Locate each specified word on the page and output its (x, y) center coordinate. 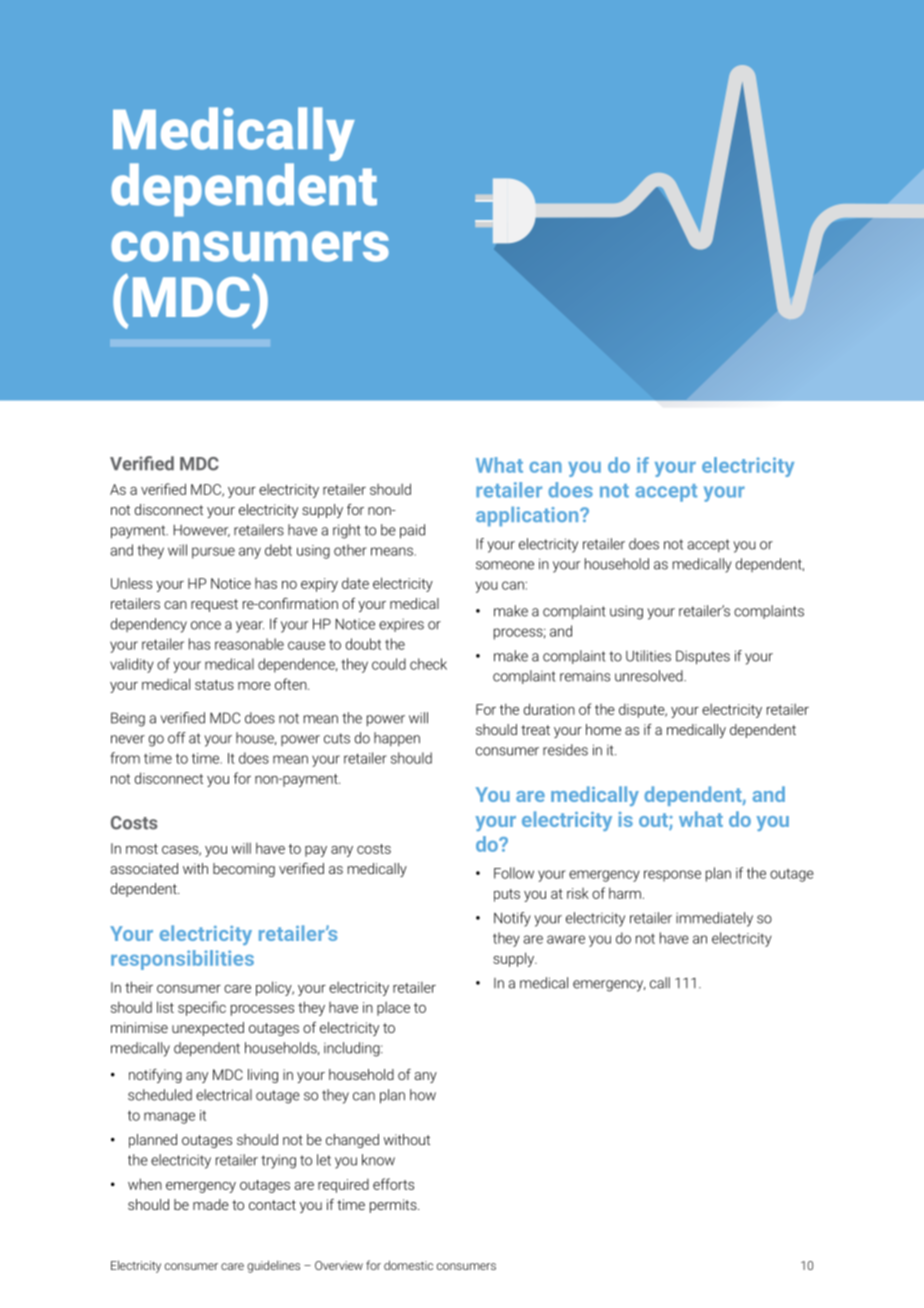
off (177, 738)
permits (394, 1206)
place (393, 1008)
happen (397, 739)
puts (507, 895)
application (528, 517)
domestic (408, 1265)
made (211, 1204)
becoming (244, 870)
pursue (213, 553)
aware (566, 939)
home (603, 729)
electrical (224, 1095)
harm (625, 893)
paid (412, 531)
